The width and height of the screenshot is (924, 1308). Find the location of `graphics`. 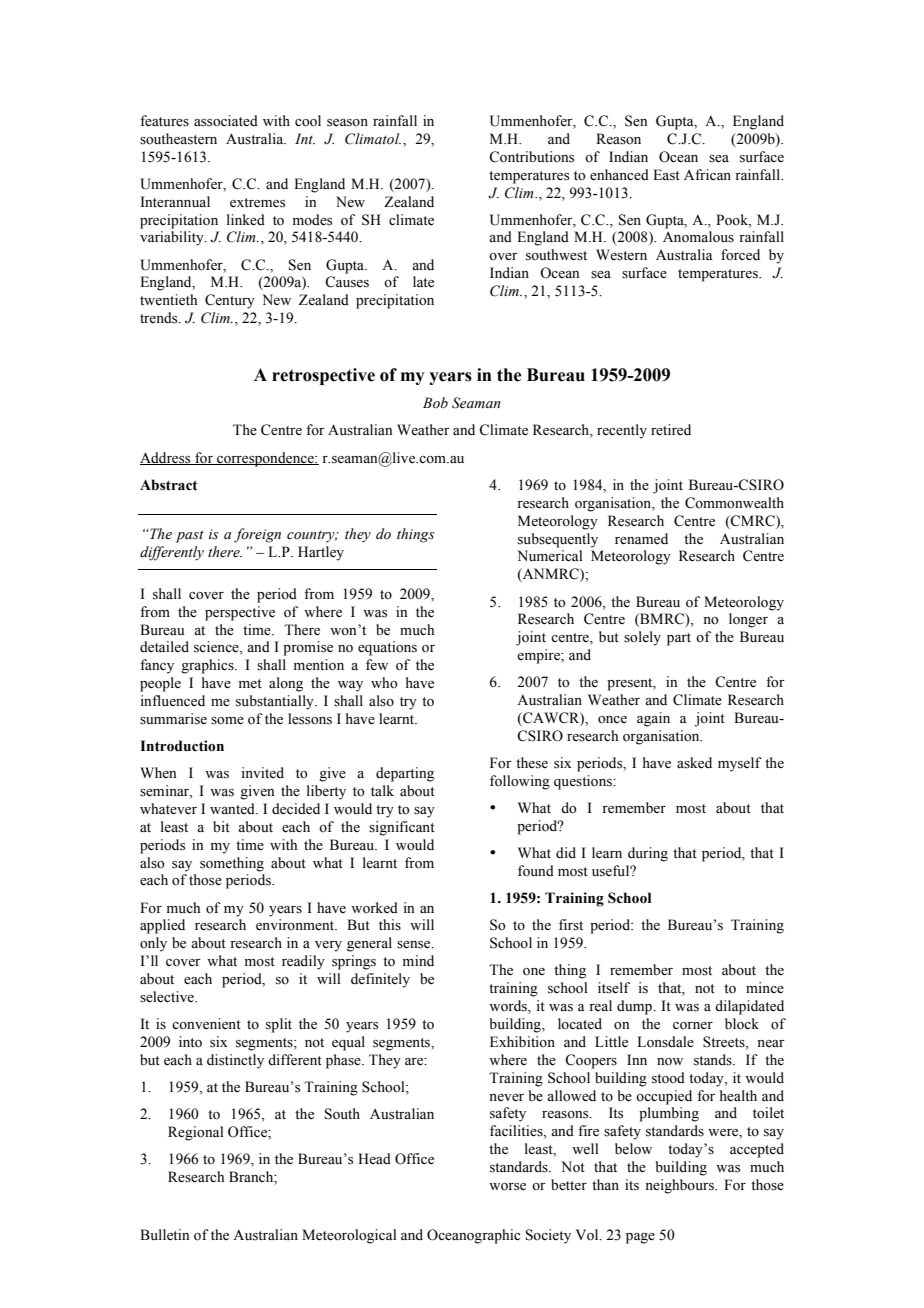

graphics is located at coordinates (208, 666).
